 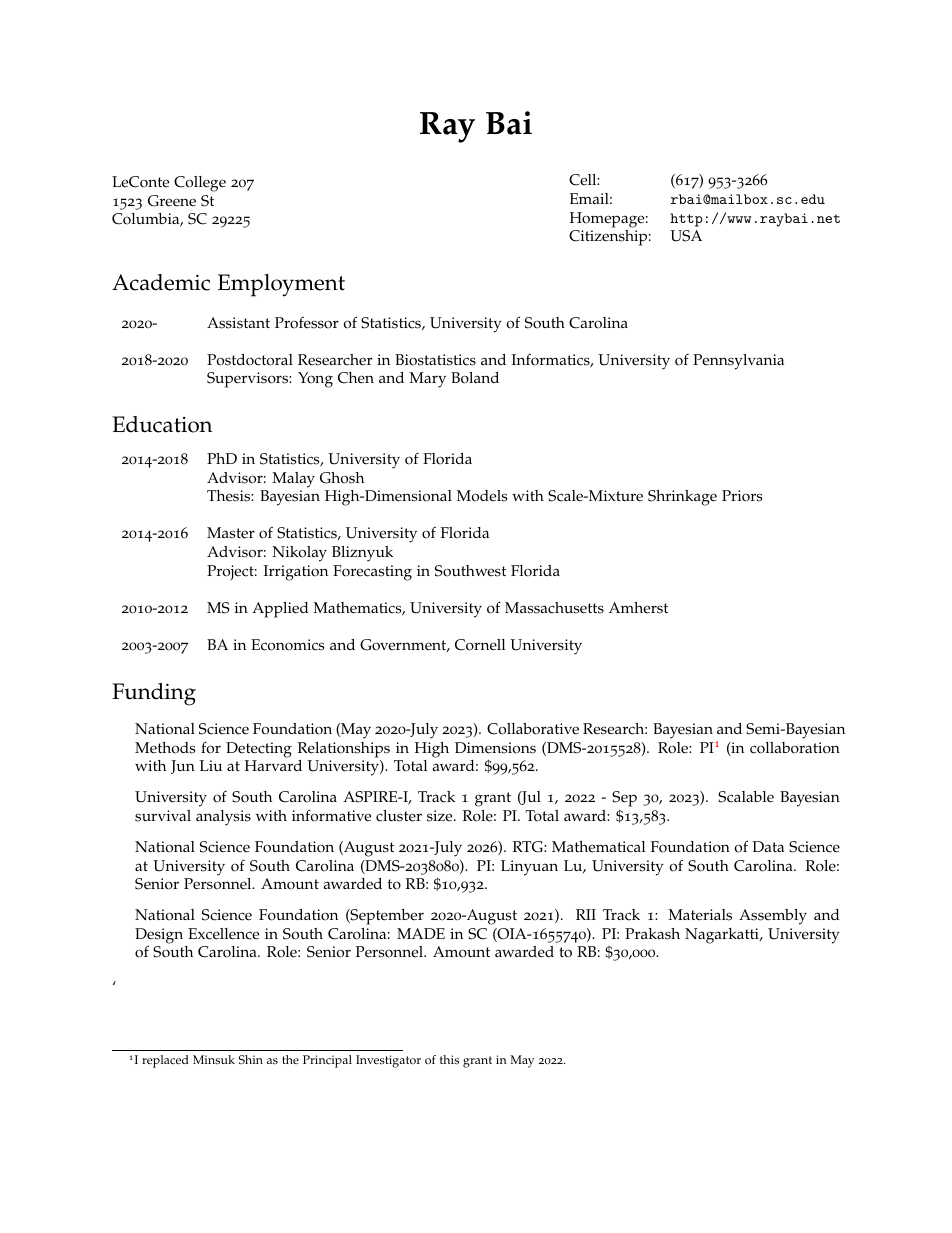 What do you see at coordinates (200, 184) in the image?
I see `College` at bounding box center [200, 184].
